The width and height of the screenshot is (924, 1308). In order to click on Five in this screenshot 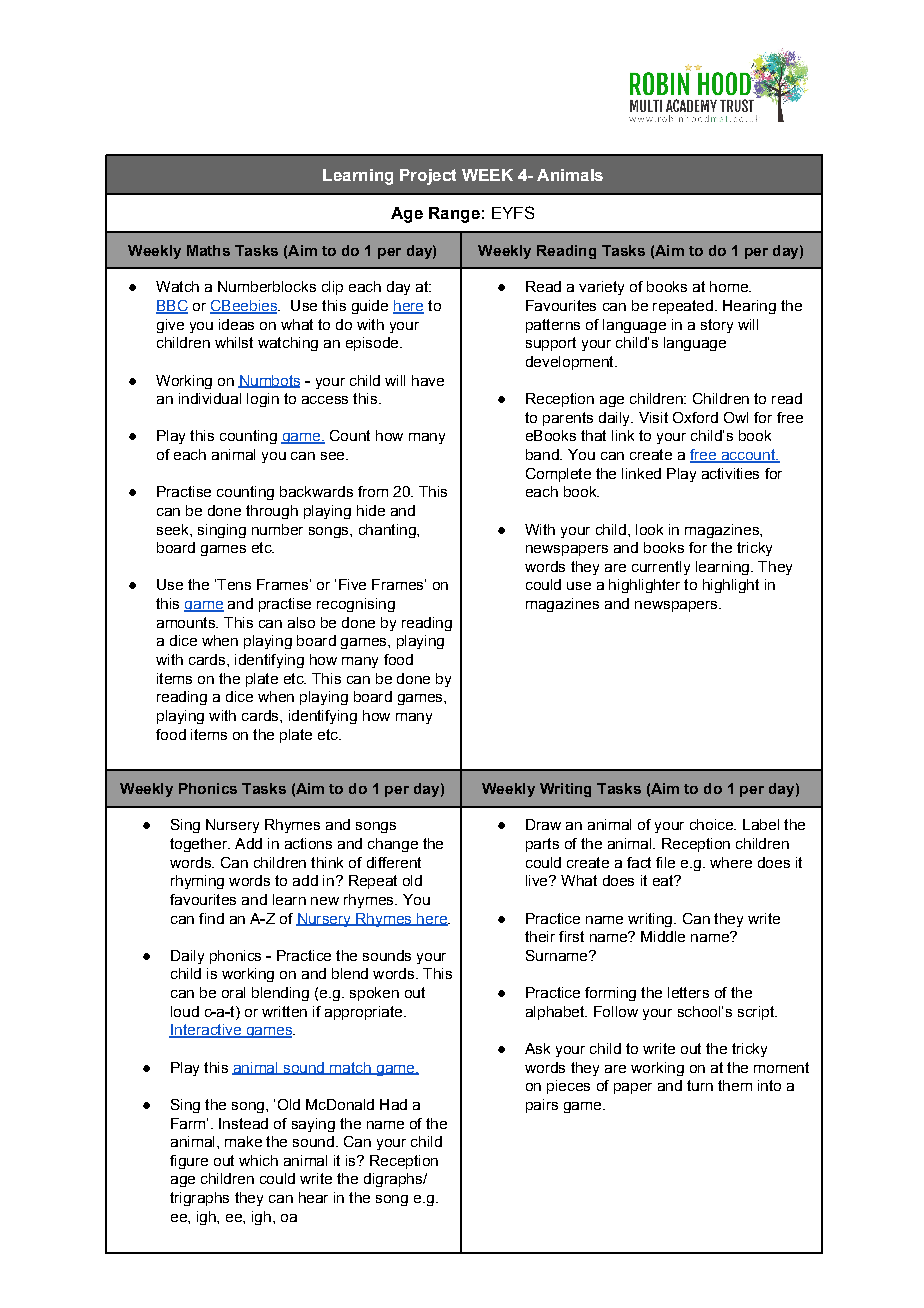, I will do `click(352, 584)`.
